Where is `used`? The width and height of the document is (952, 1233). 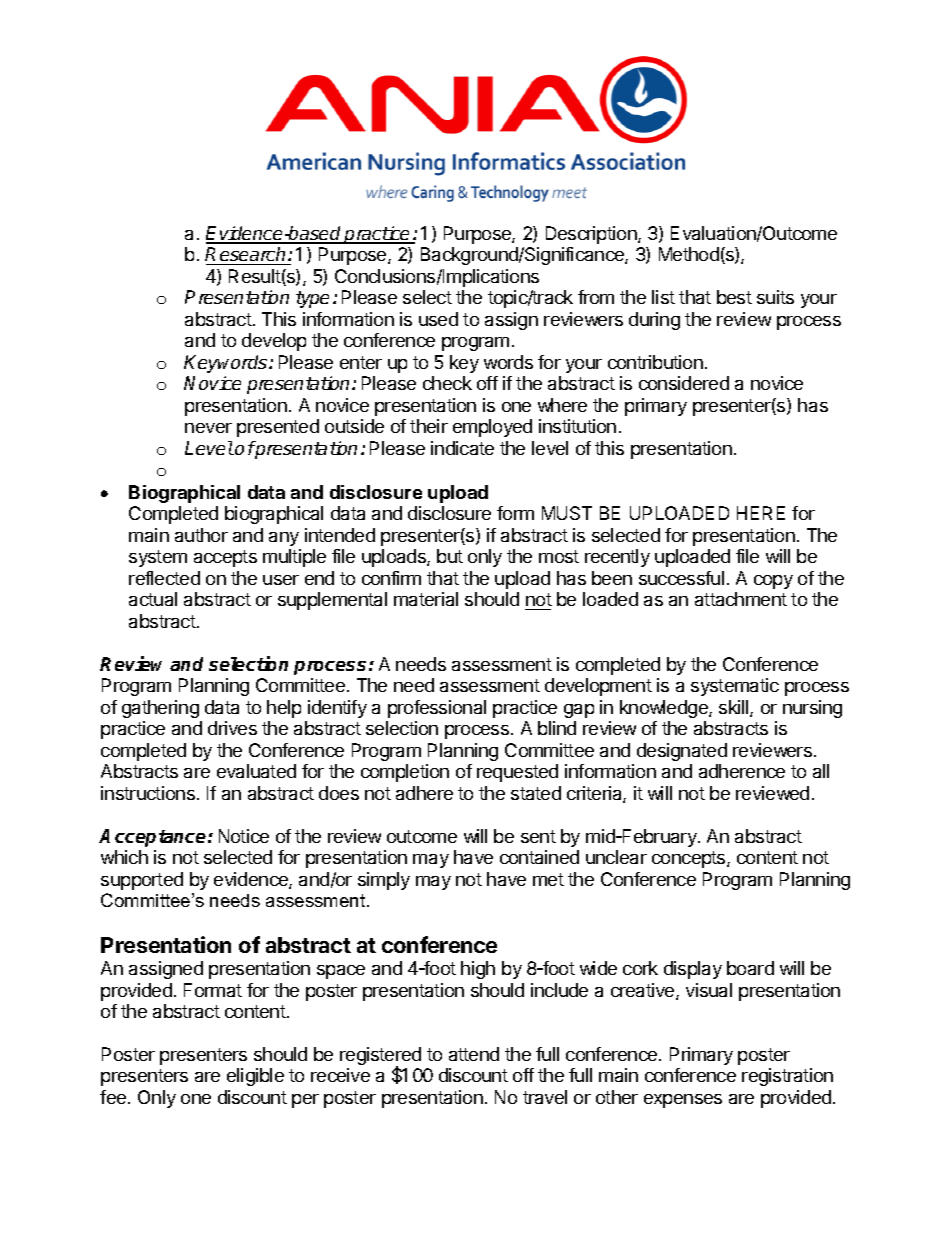 used is located at coordinates (438, 319).
